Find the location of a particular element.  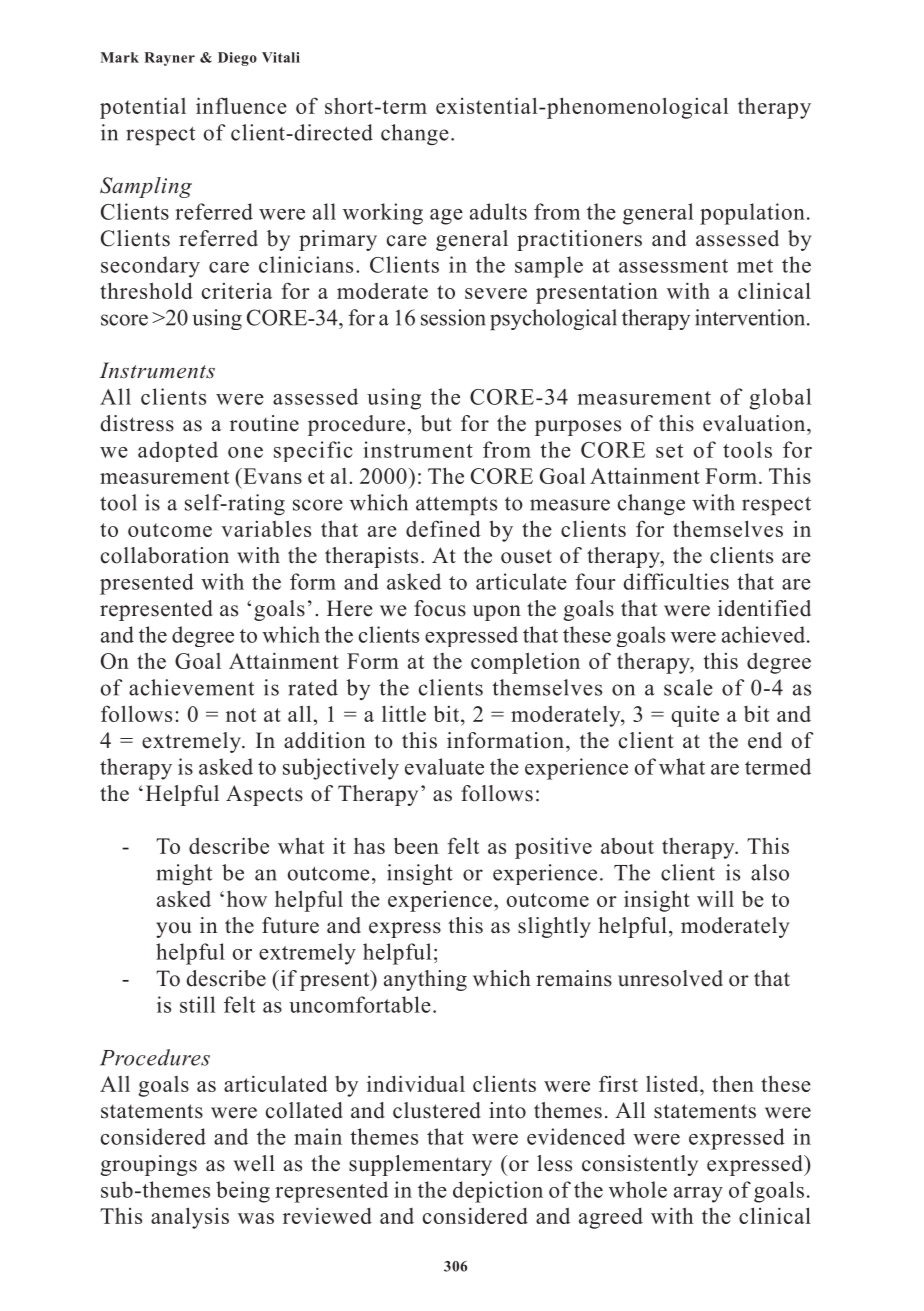

influence is located at coordinates (241, 105).
